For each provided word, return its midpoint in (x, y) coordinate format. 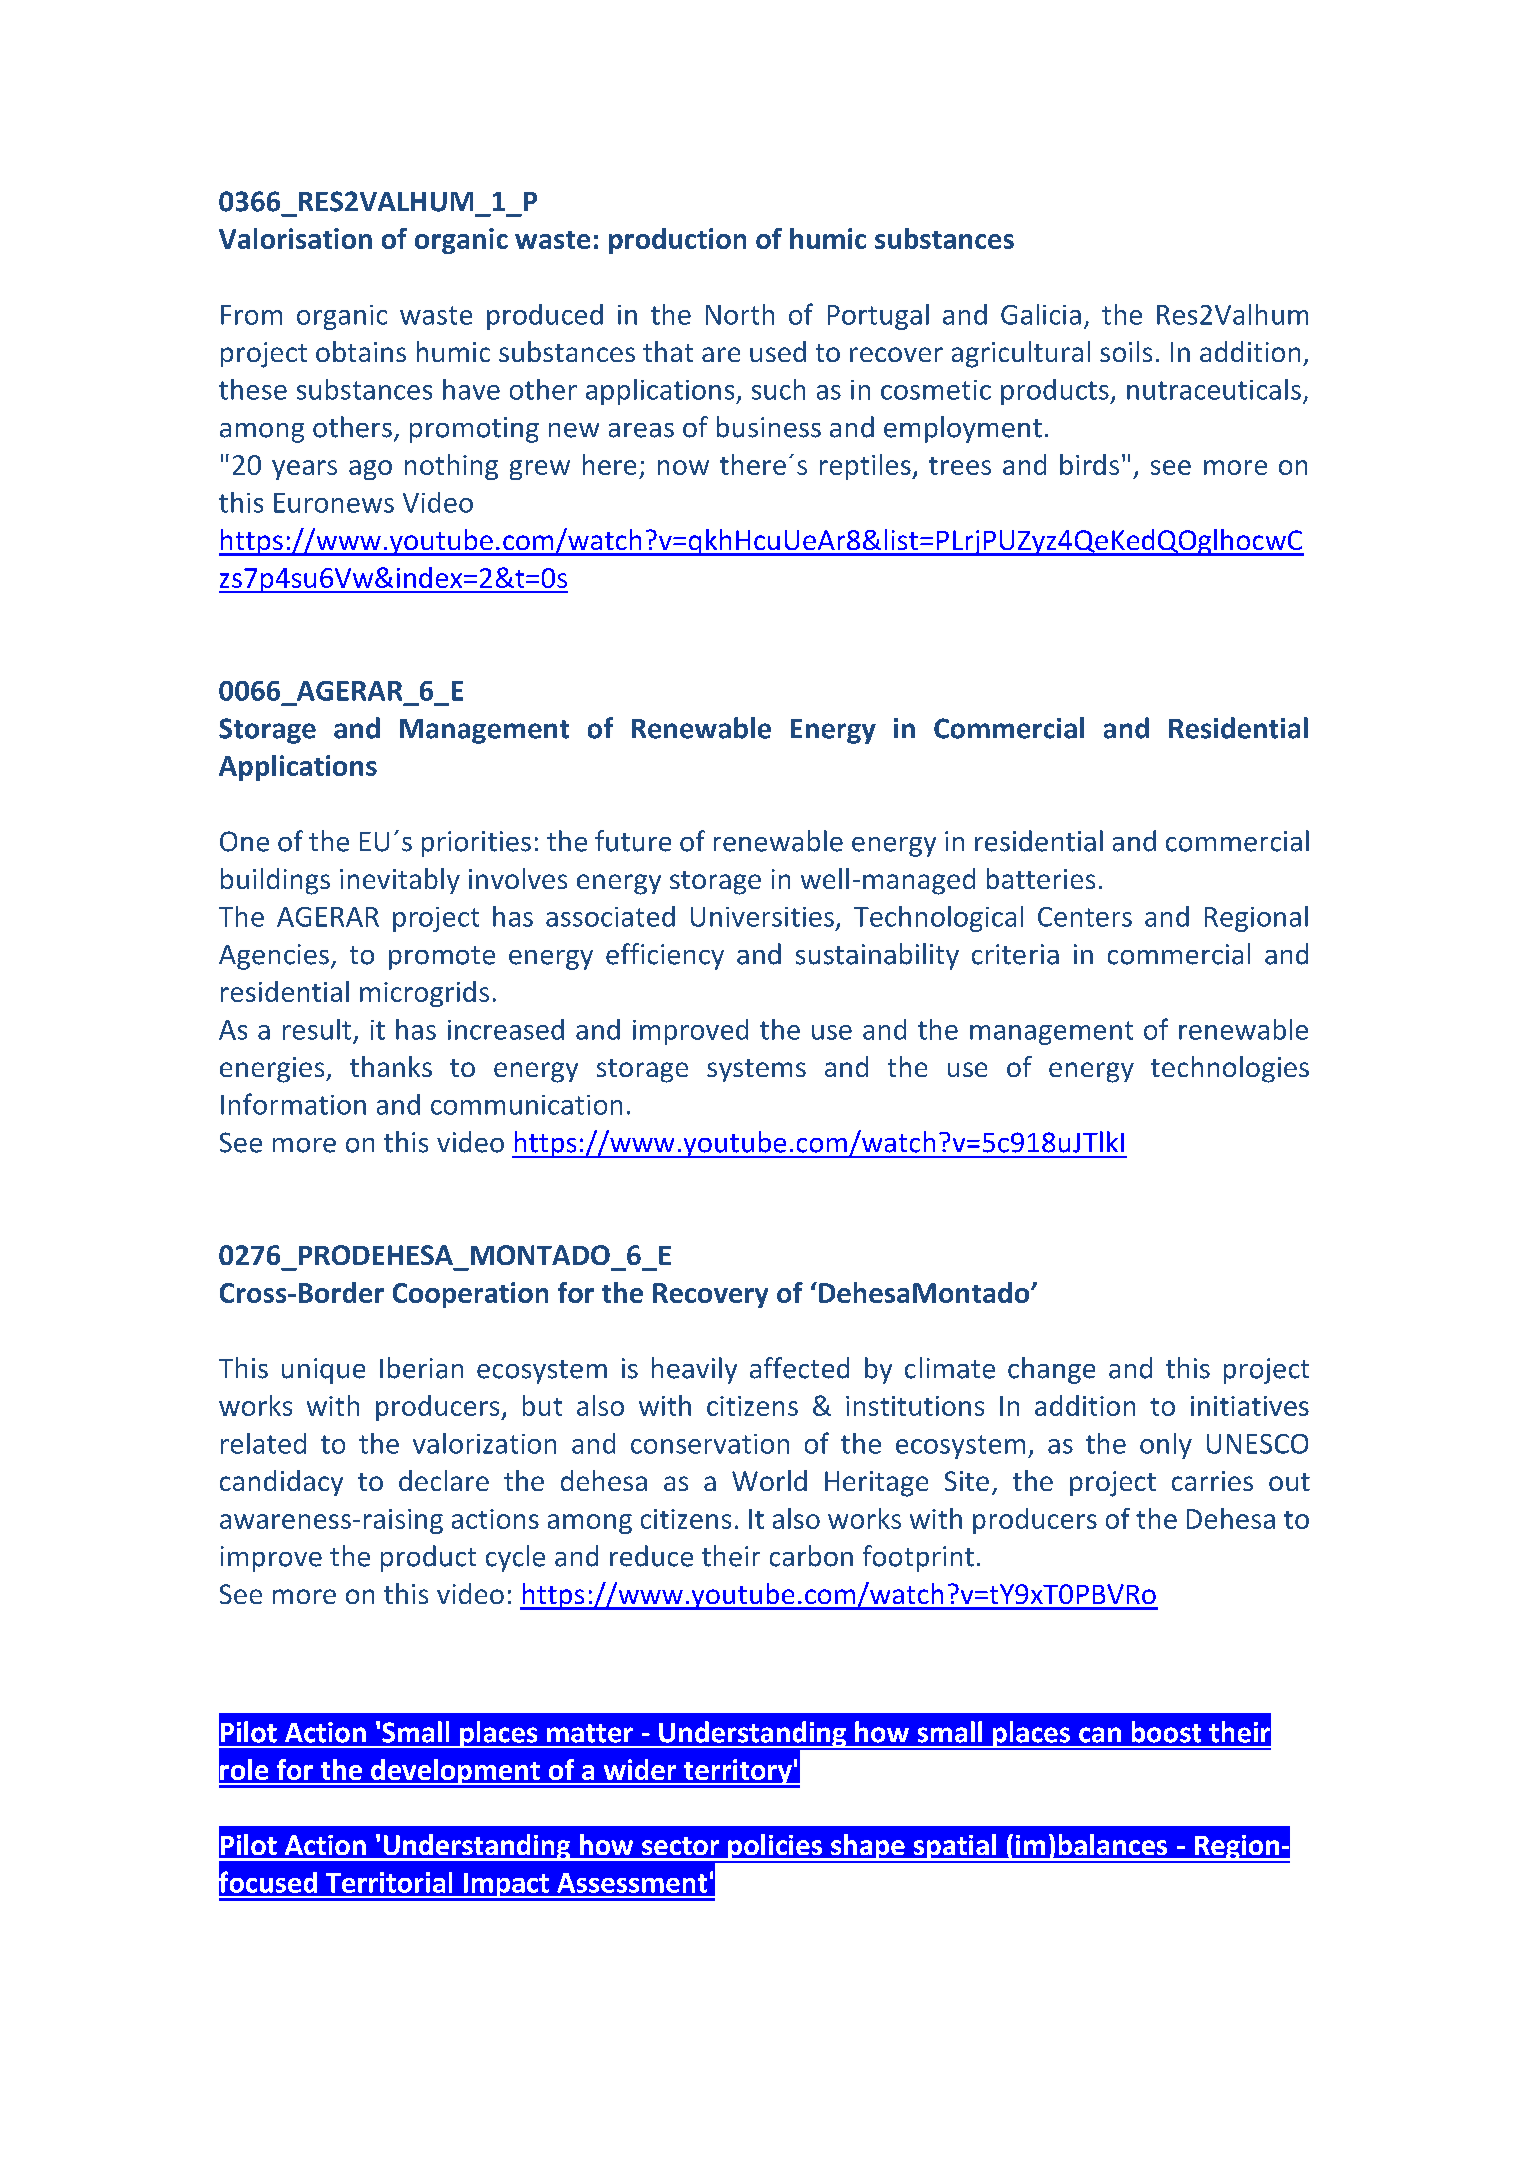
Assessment (632, 1883)
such (778, 389)
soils (1126, 351)
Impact (506, 1885)
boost (1166, 1732)
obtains (361, 351)
